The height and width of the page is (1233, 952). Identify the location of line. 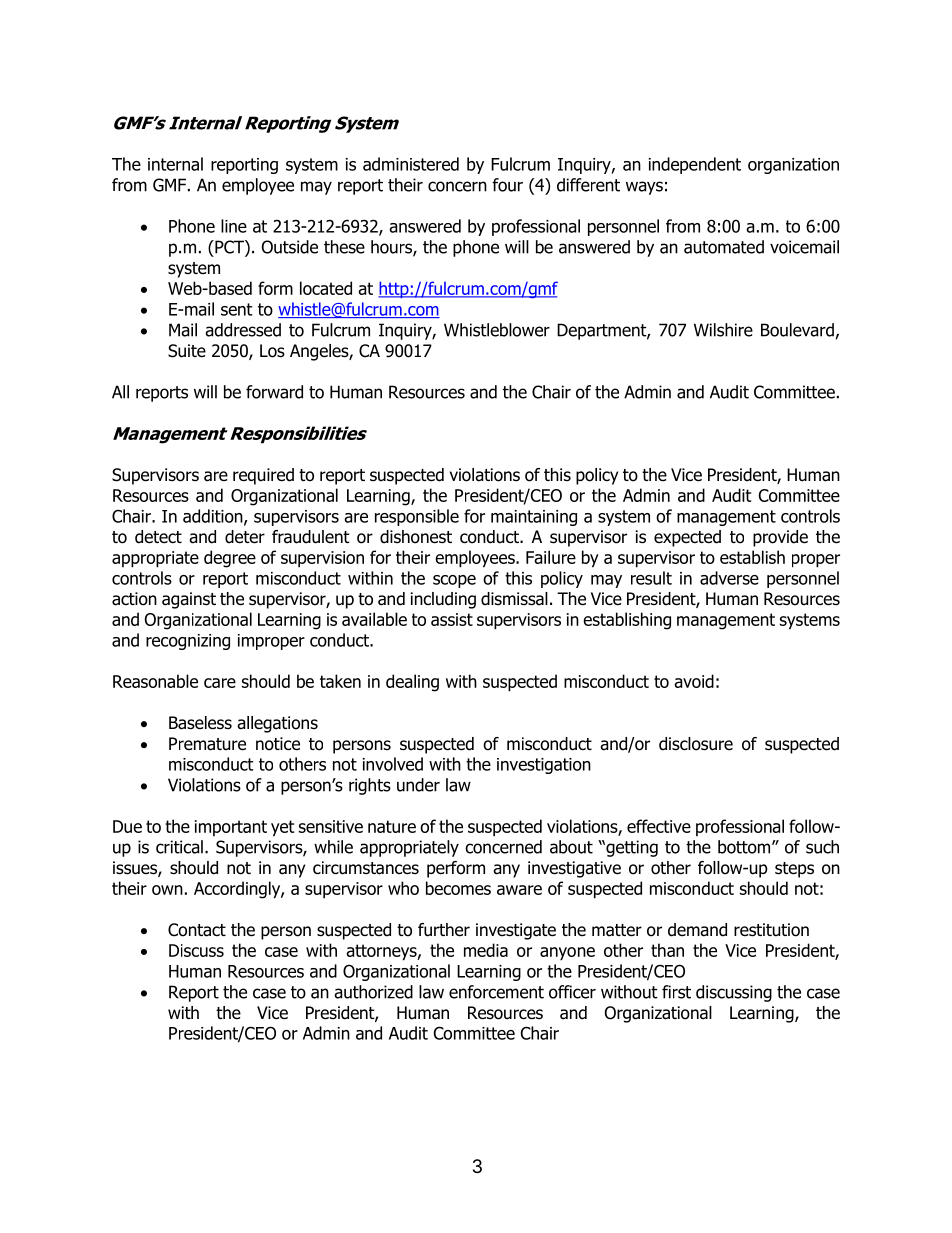
(234, 226).
